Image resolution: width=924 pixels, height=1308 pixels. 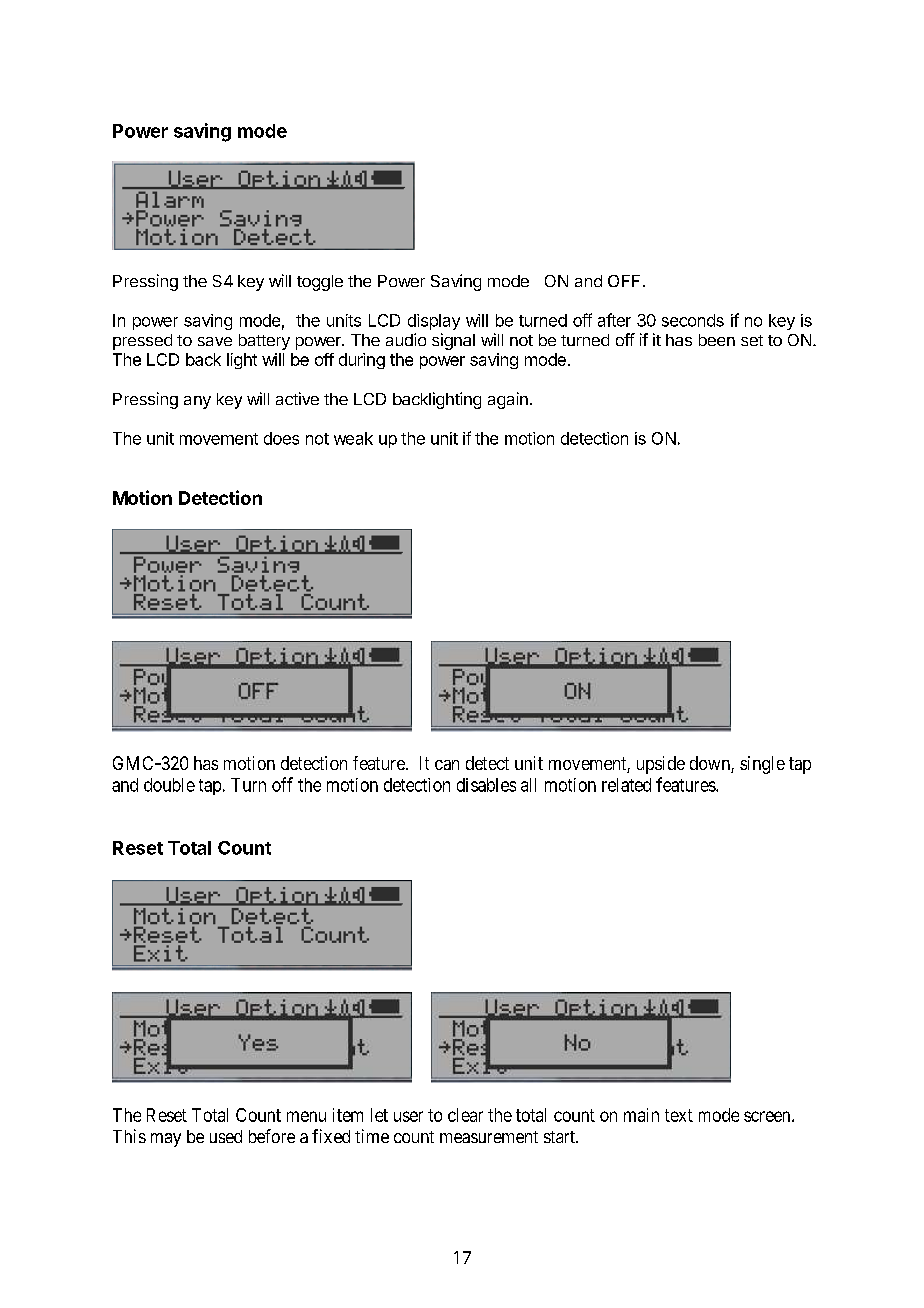 I want to click on weak, so click(x=353, y=438).
